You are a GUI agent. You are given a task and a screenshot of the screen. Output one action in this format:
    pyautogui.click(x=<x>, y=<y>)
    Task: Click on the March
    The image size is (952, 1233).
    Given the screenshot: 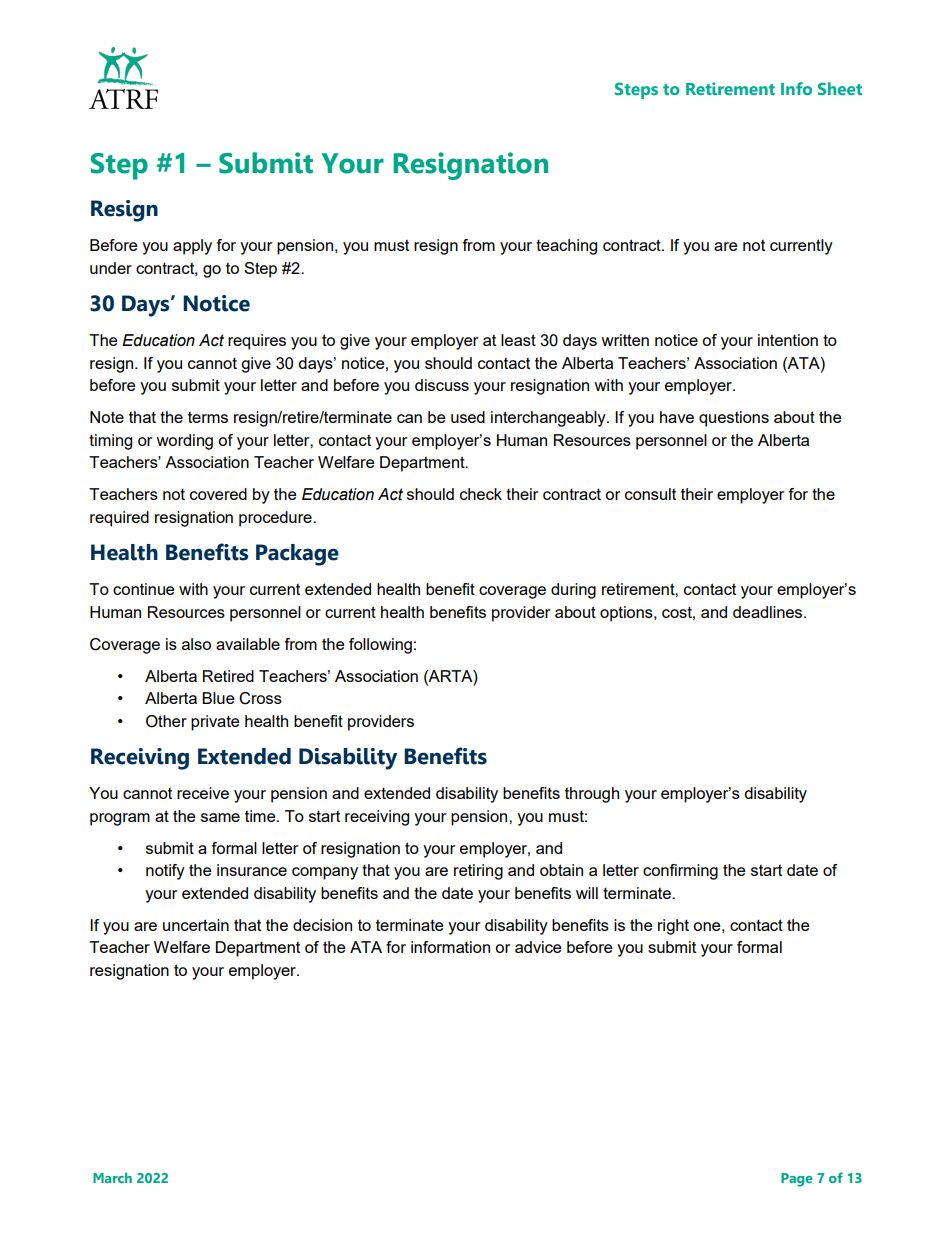 What is the action you would take?
    pyautogui.click(x=112, y=1178)
